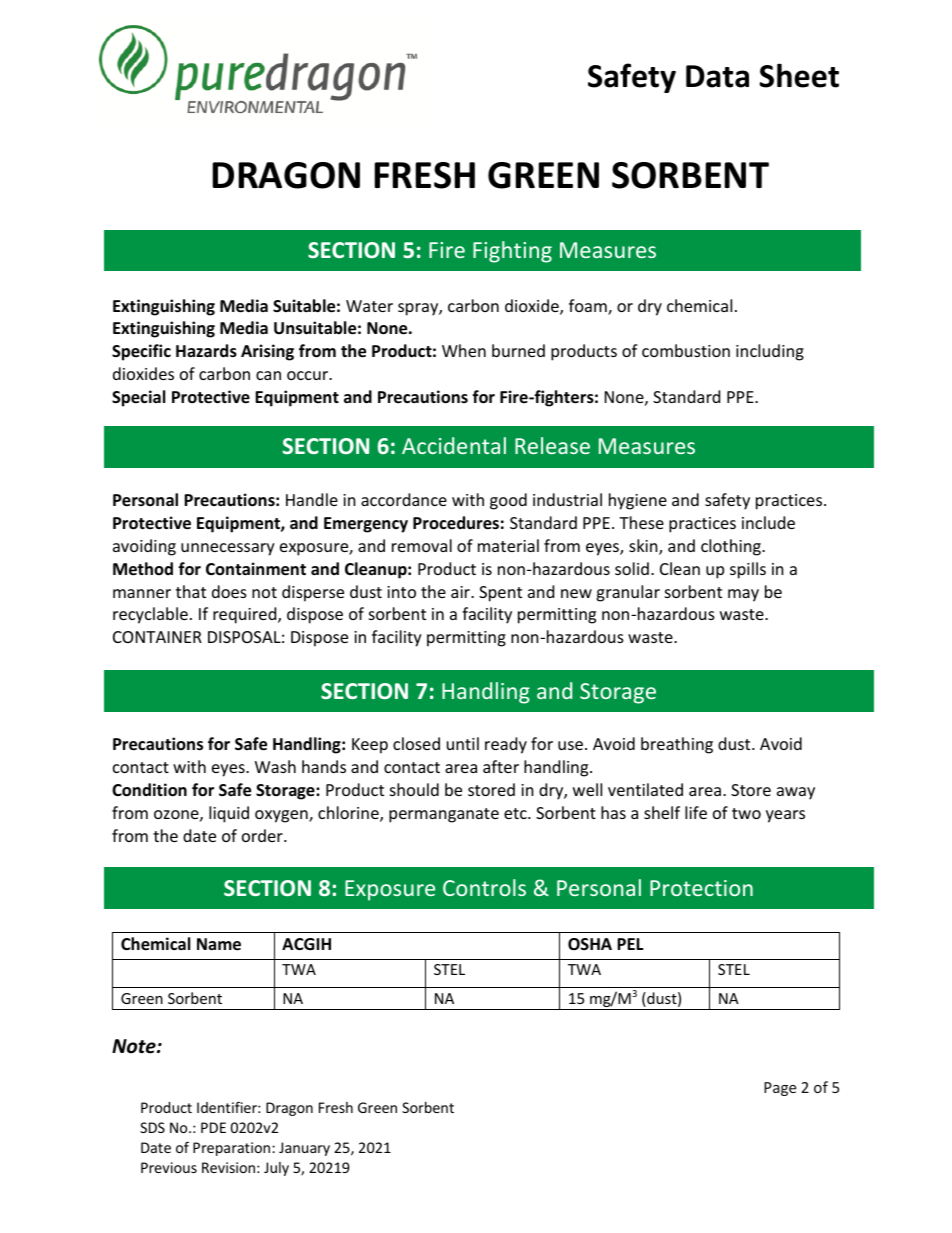 The width and height of the page is (952, 1233). I want to click on Fighting, so click(512, 252).
